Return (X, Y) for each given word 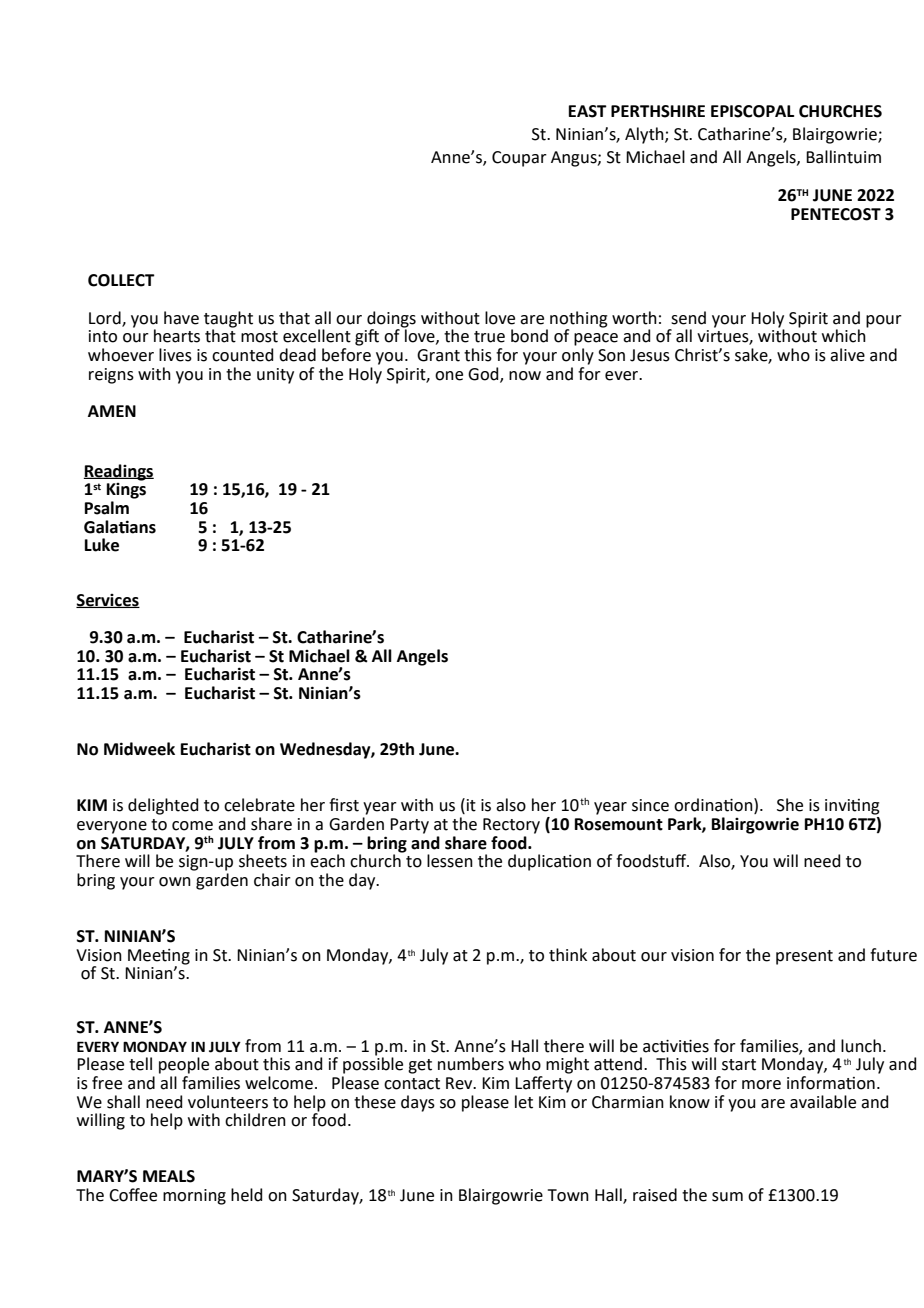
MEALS (169, 1176)
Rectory (511, 826)
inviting (852, 807)
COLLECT (121, 280)
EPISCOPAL (752, 111)
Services (108, 601)
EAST (588, 111)
